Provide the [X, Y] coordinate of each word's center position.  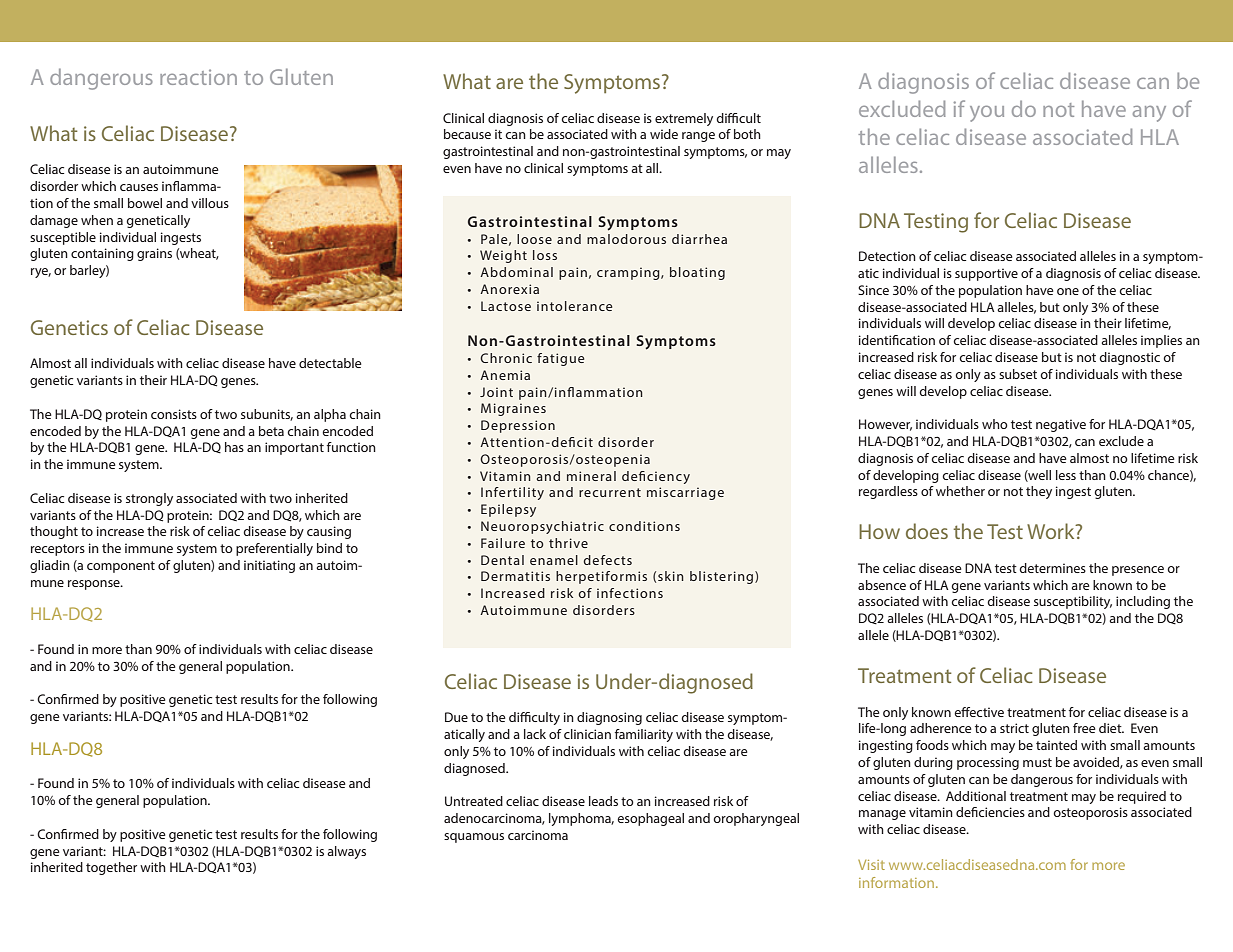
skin [671, 576]
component [121, 567]
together [111, 868]
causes [139, 187]
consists [174, 414]
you [987, 114]
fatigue [560, 359]
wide [664, 134]
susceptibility [1073, 602]
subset [1018, 374]
